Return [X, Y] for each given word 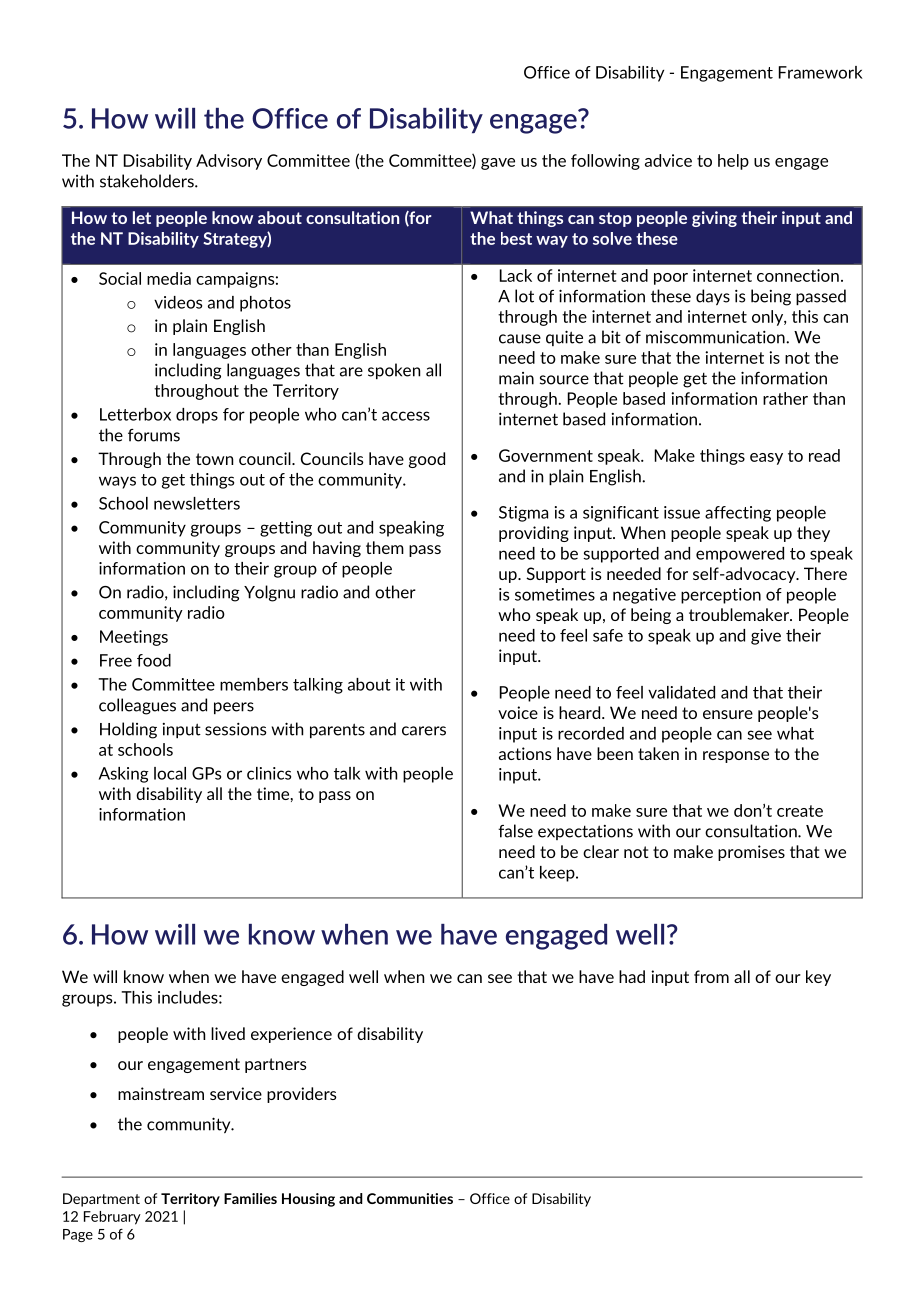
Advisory [229, 162]
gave [498, 164]
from [711, 976]
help [733, 162]
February [112, 1218]
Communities [410, 1198]
